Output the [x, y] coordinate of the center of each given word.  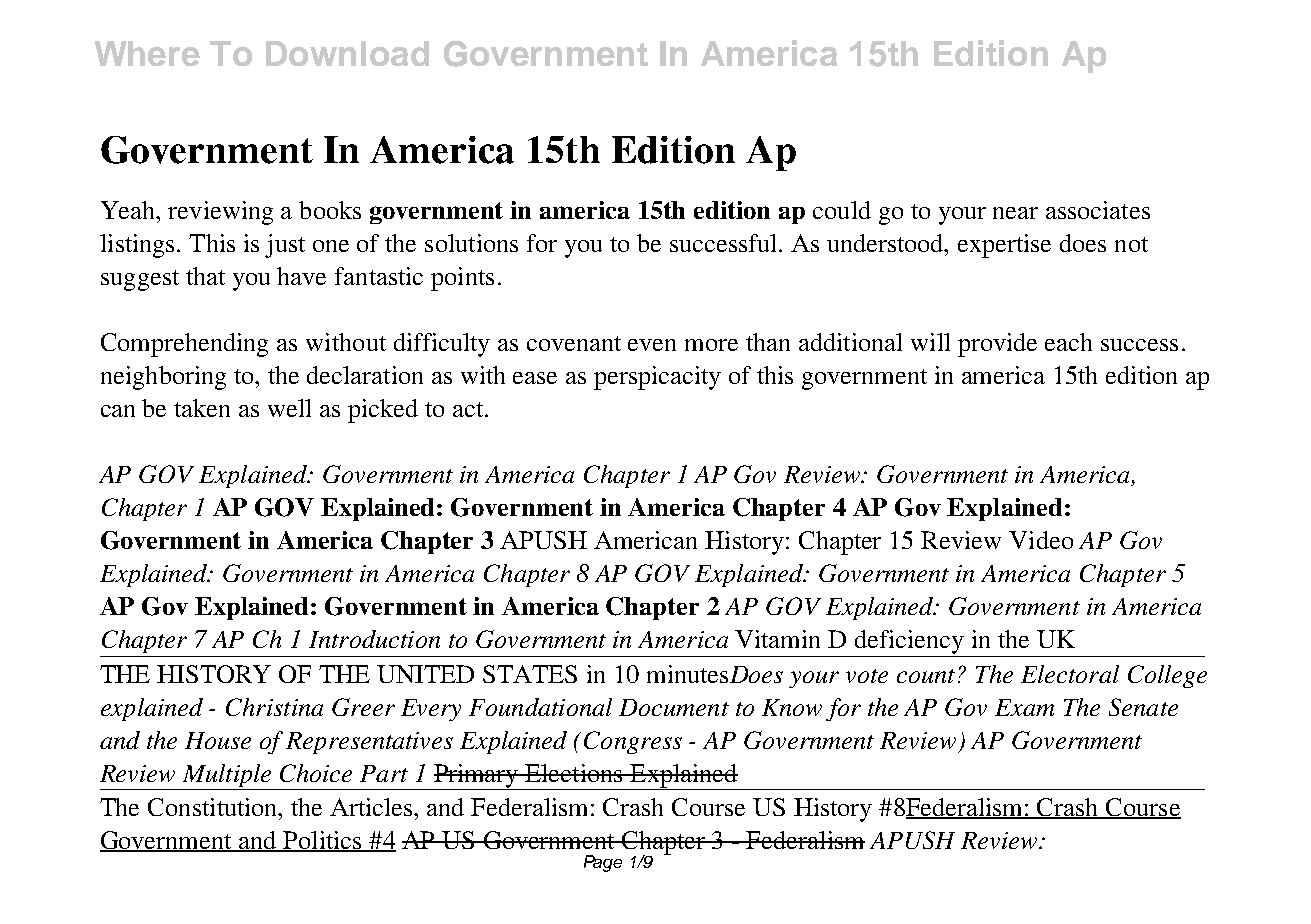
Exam [1024, 707]
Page [603, 863]
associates [1098, 210]
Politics [322, 841]
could [842, 210]
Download [347, 53]
